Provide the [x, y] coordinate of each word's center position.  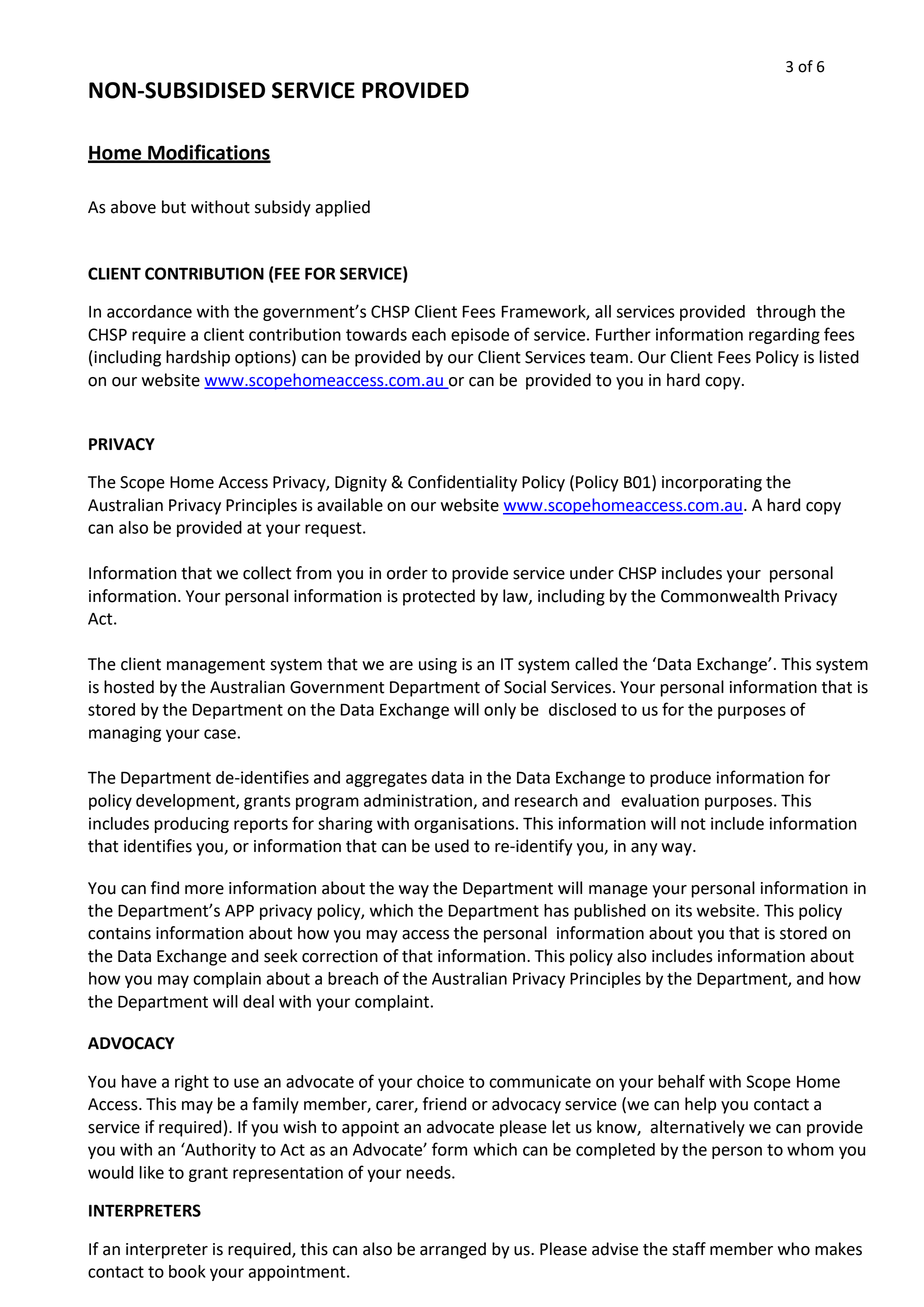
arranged [453, 1250]
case [220, 734]
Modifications [208, 153]
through [785, 313]
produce [680, 779]
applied [342, 208]
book [187, 1271]
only [500, 711]
